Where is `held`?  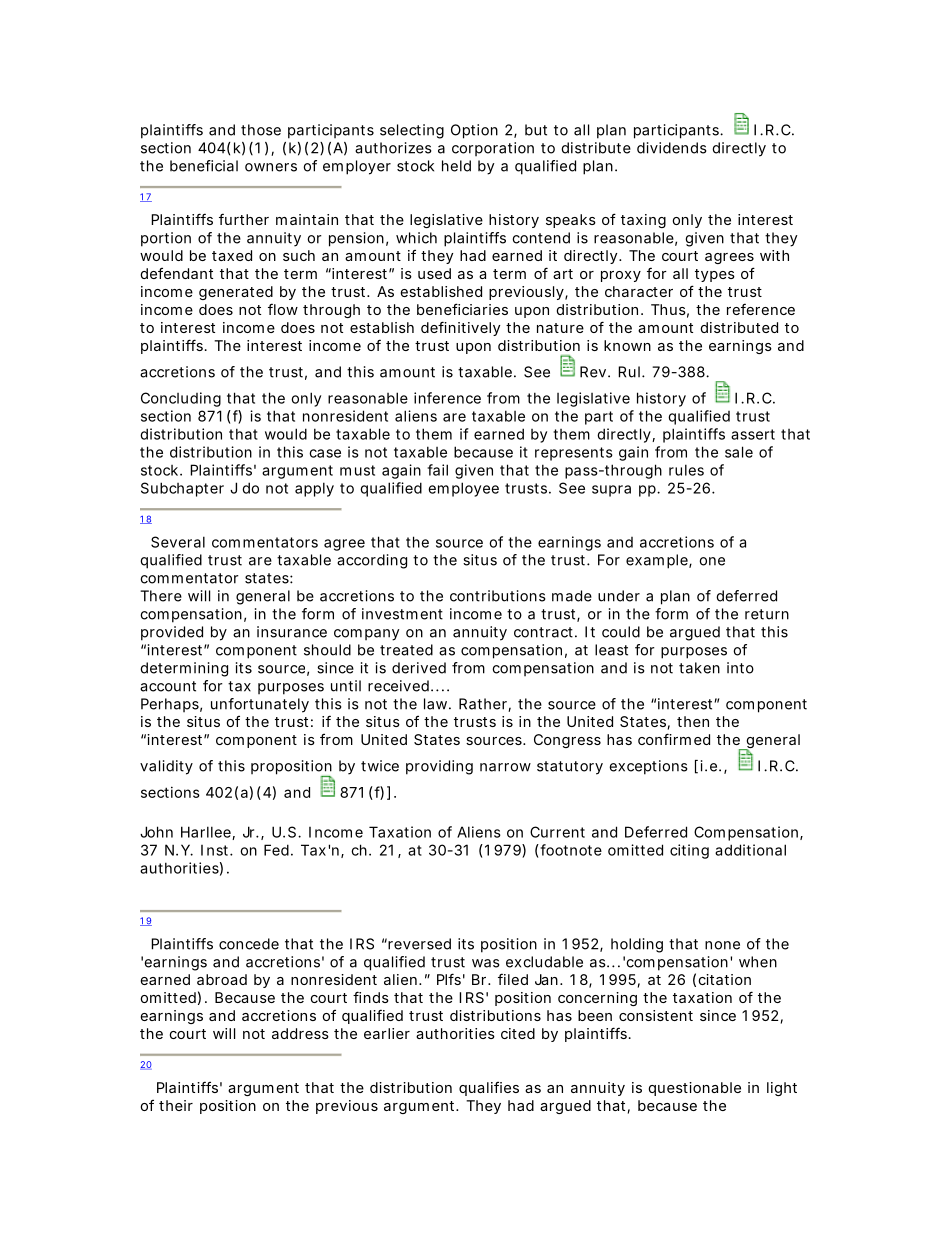
held is located at coordinates (456, 166).
